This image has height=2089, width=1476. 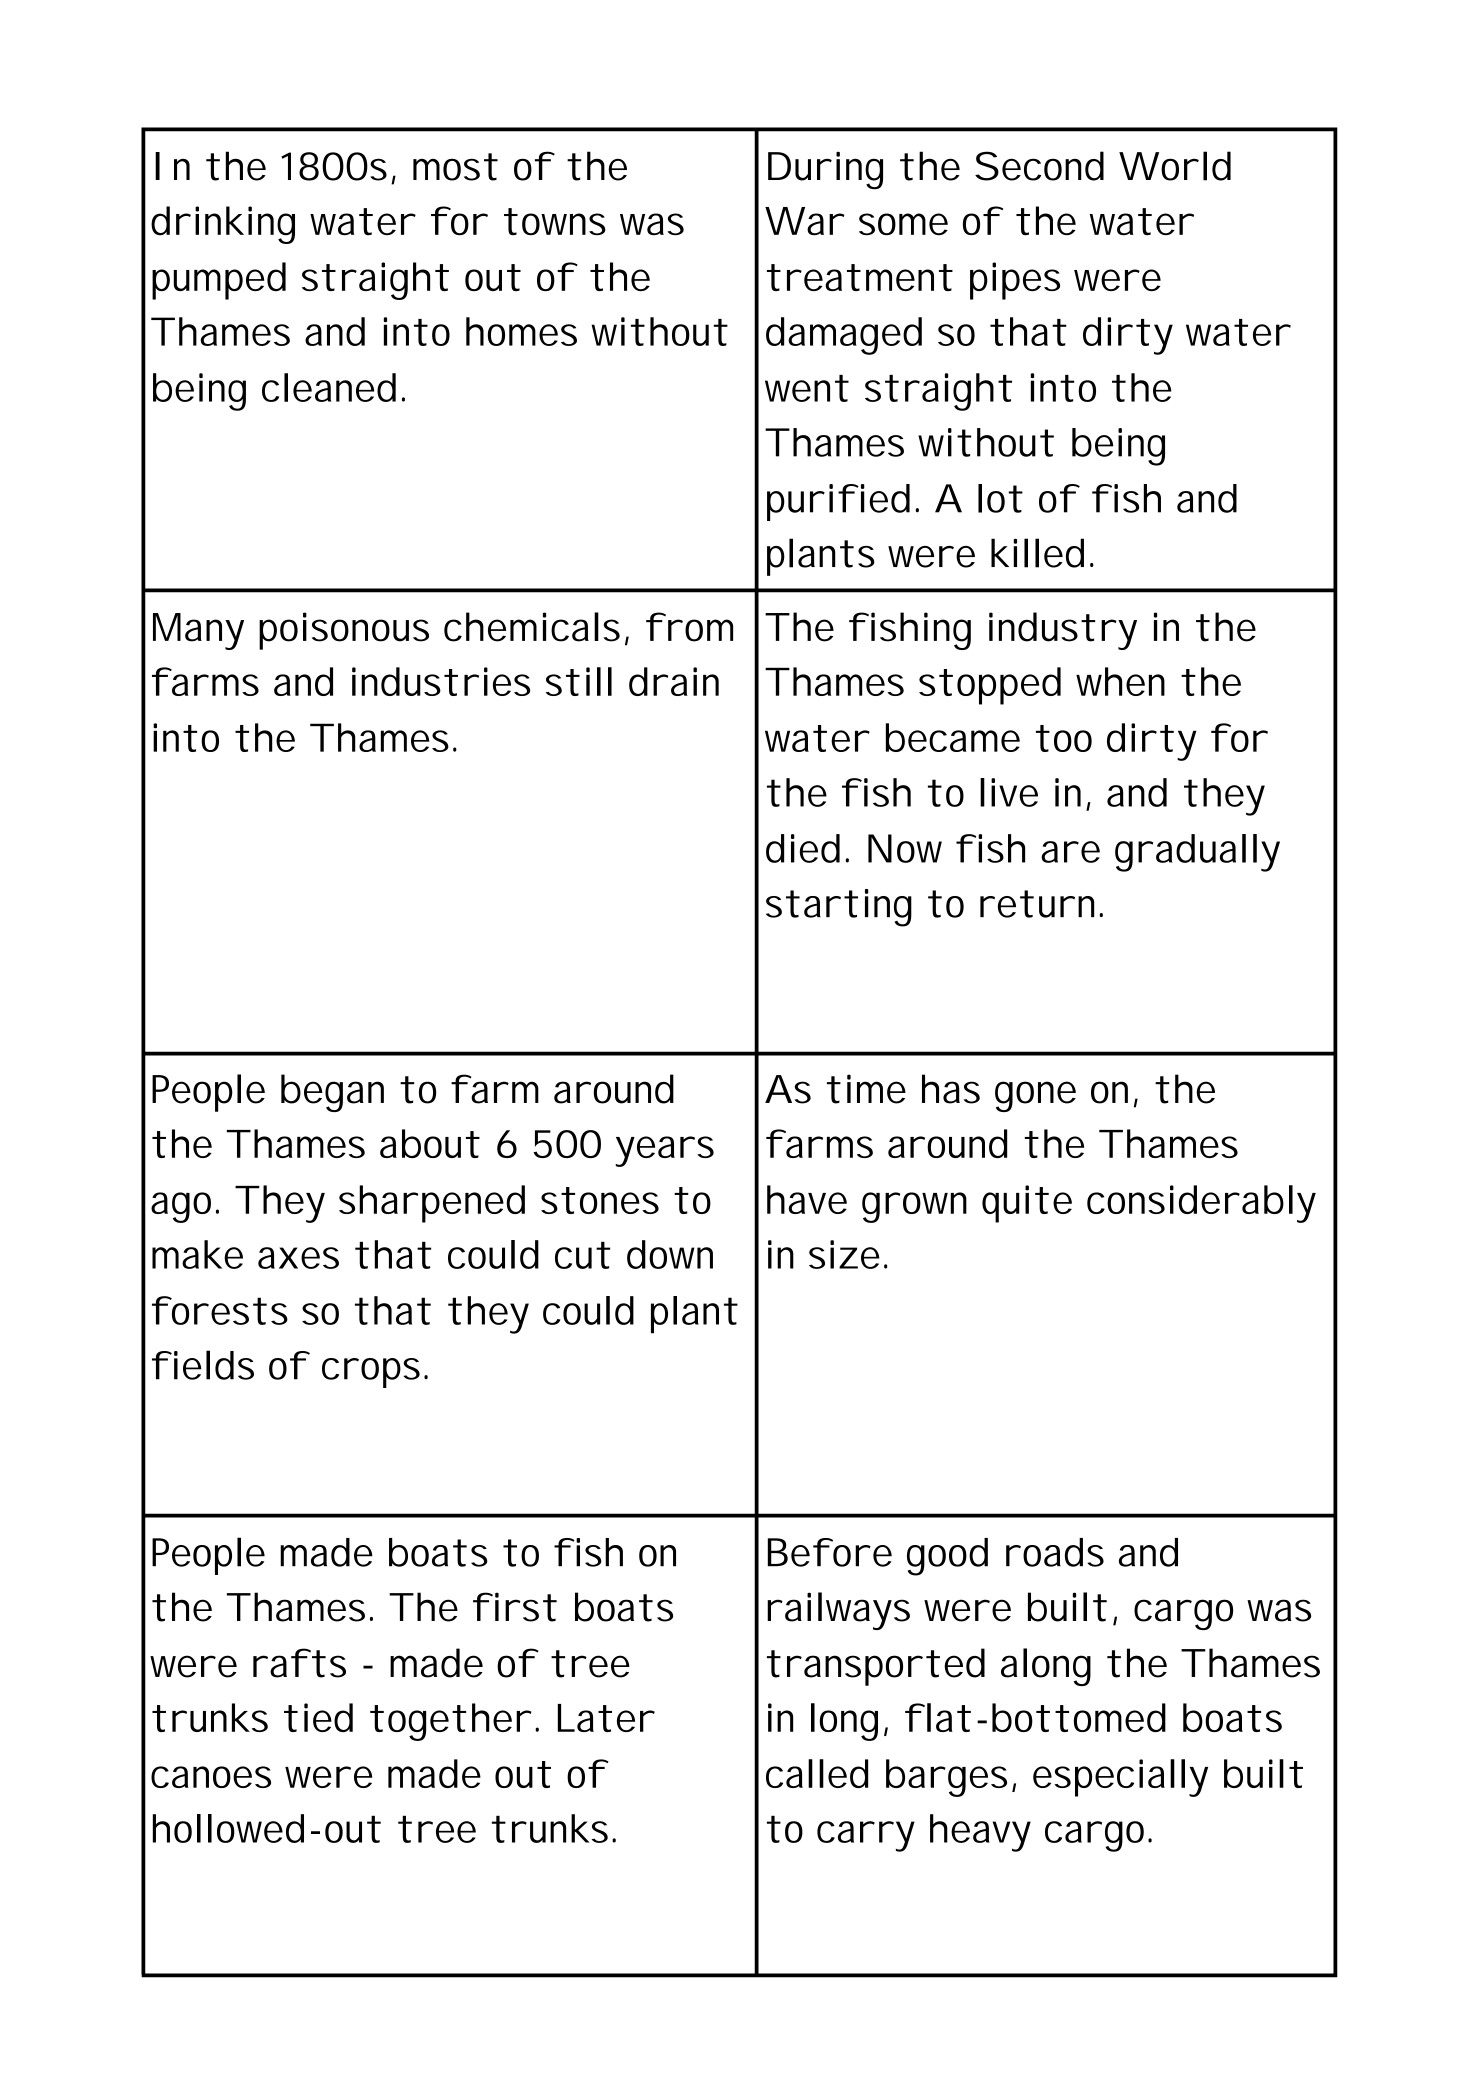 What do you see at coordinates (1035, 1096) in the image?
I see `gone` at bounding box center [1035, 1096].
